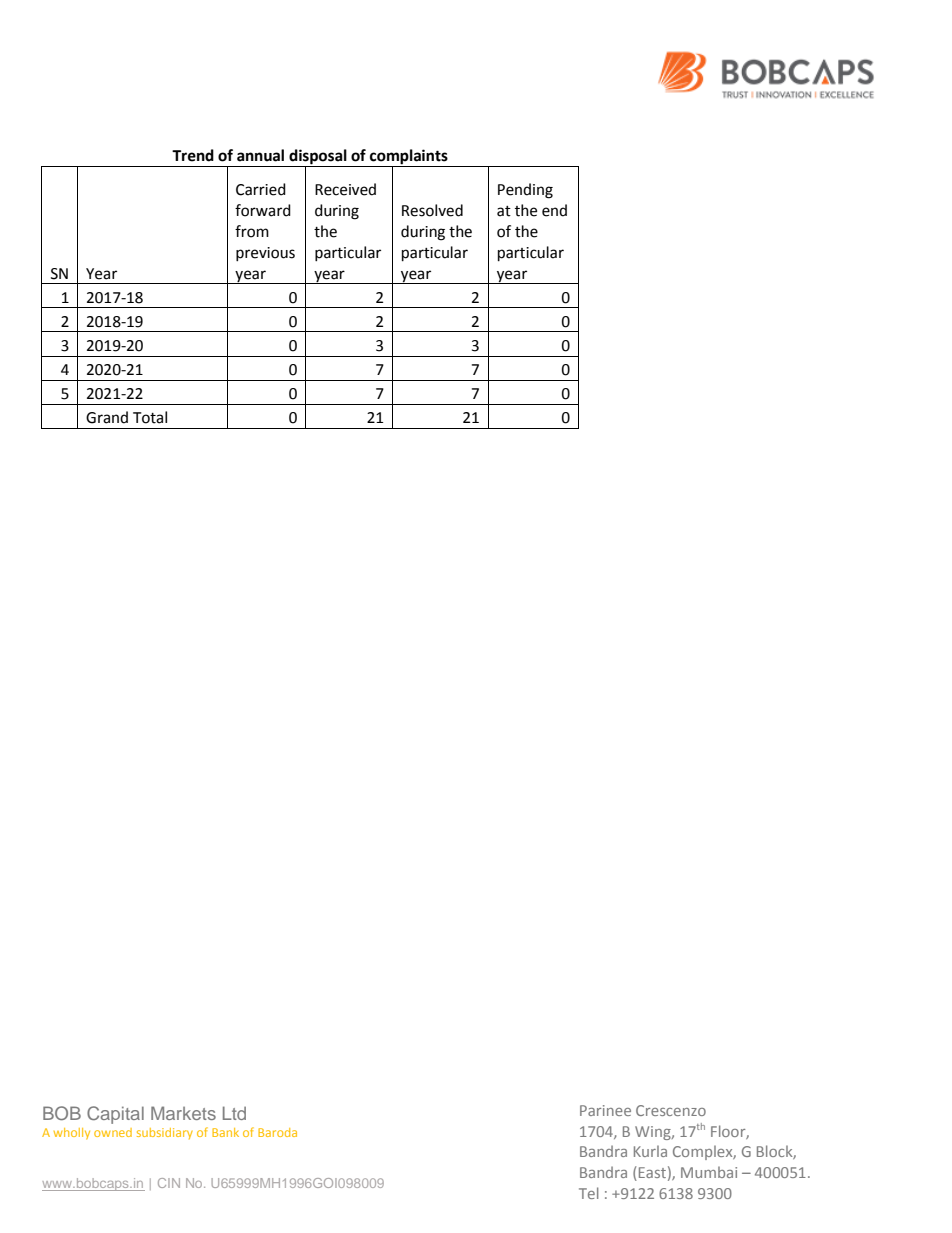 This document has width=952, height=1233. What do you see at coordinates (234, 1113) in the document?
I see `Ltd` at bounding box center [234, 1113].
